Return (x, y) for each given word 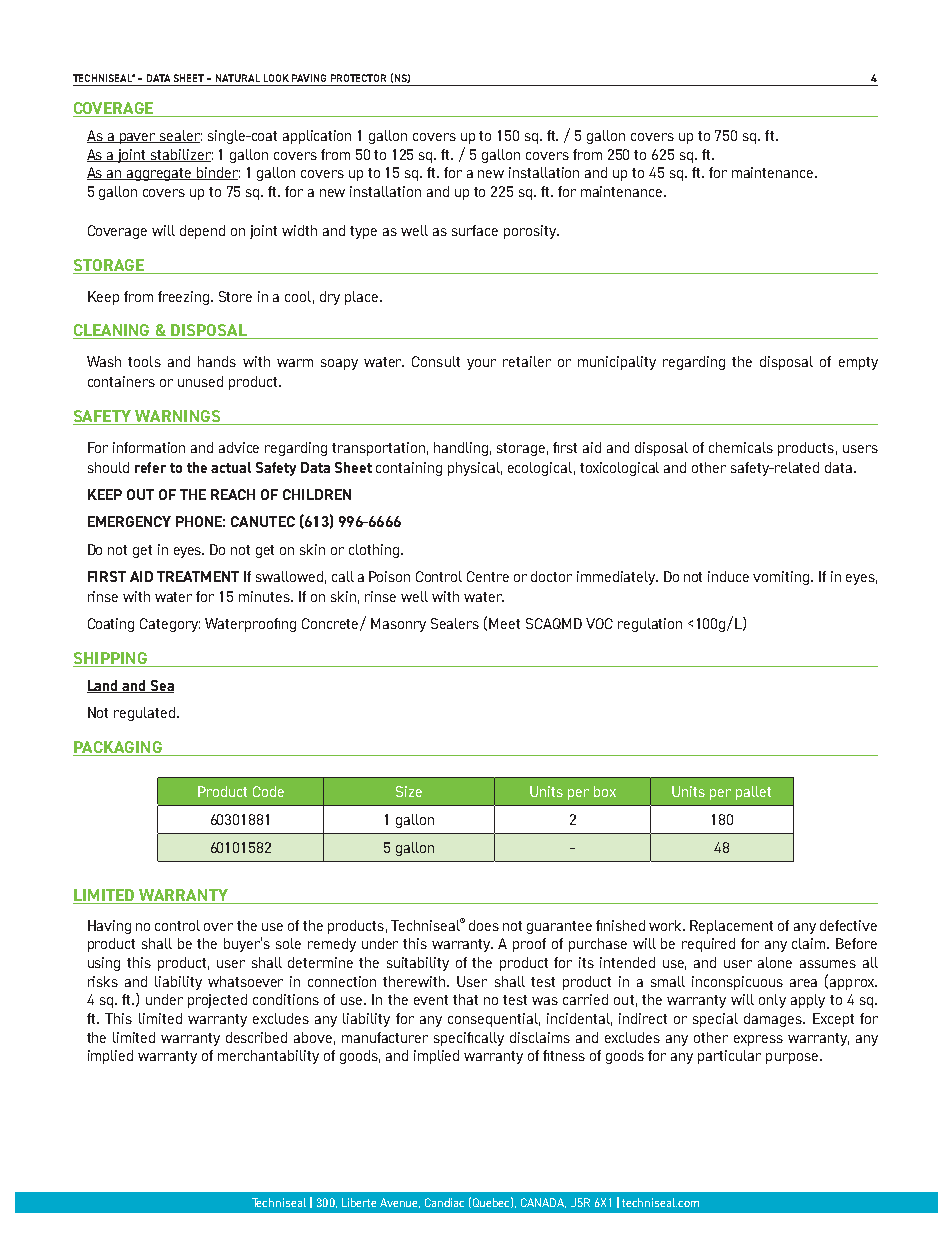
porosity (531, 232)
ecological (540, 469)
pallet (753, 793)
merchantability (268, 1057)
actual (231, 467)
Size (409, 791)
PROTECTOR (358, 78)
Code (268, 791)
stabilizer (181, 155)
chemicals (741, 447)
